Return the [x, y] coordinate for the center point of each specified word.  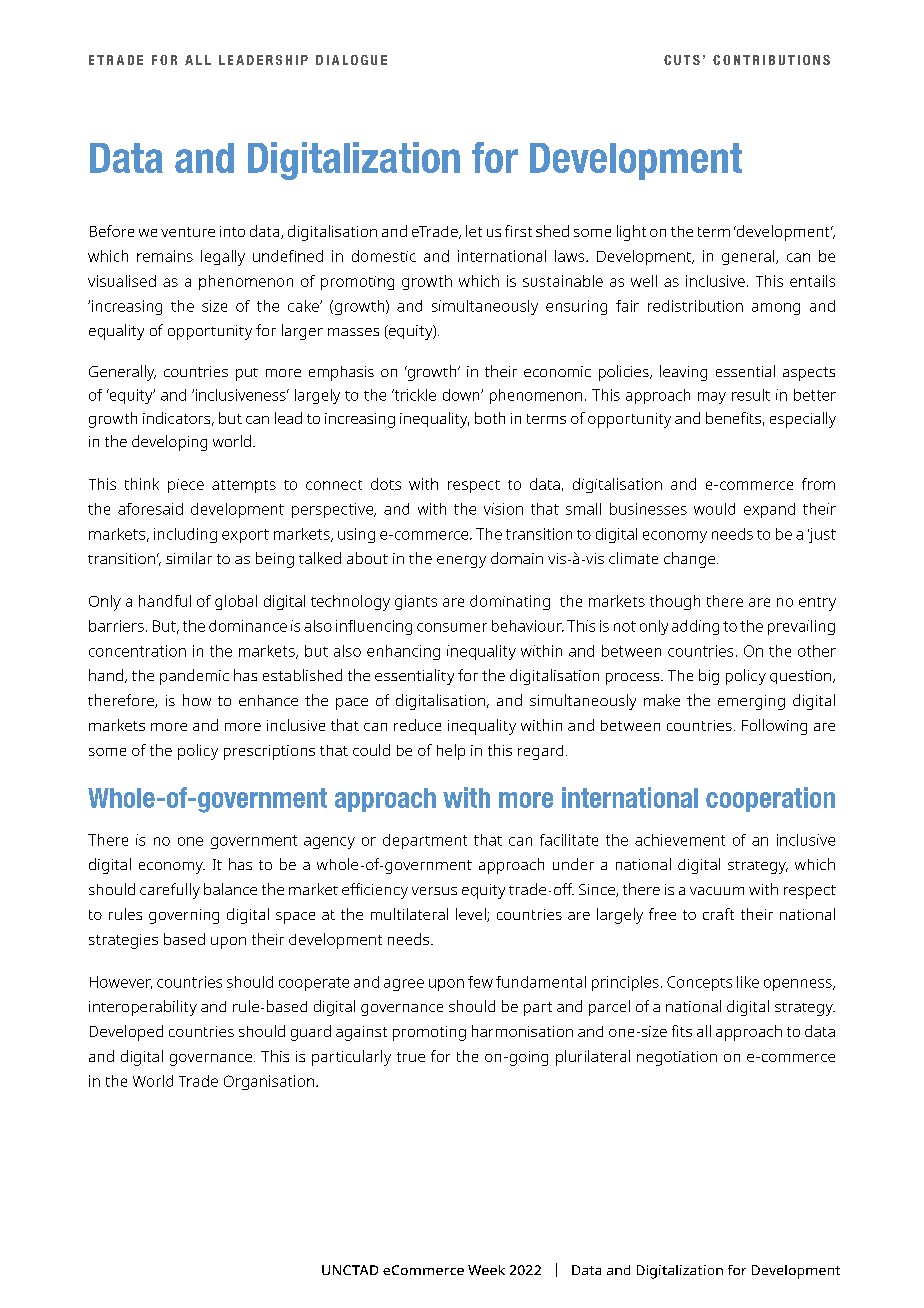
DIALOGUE [351, 60]
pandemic [194, 677]
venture [188, 232]
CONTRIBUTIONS [771, 60]
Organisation [269, 1082]
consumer [452, 627]
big [709, 677]
